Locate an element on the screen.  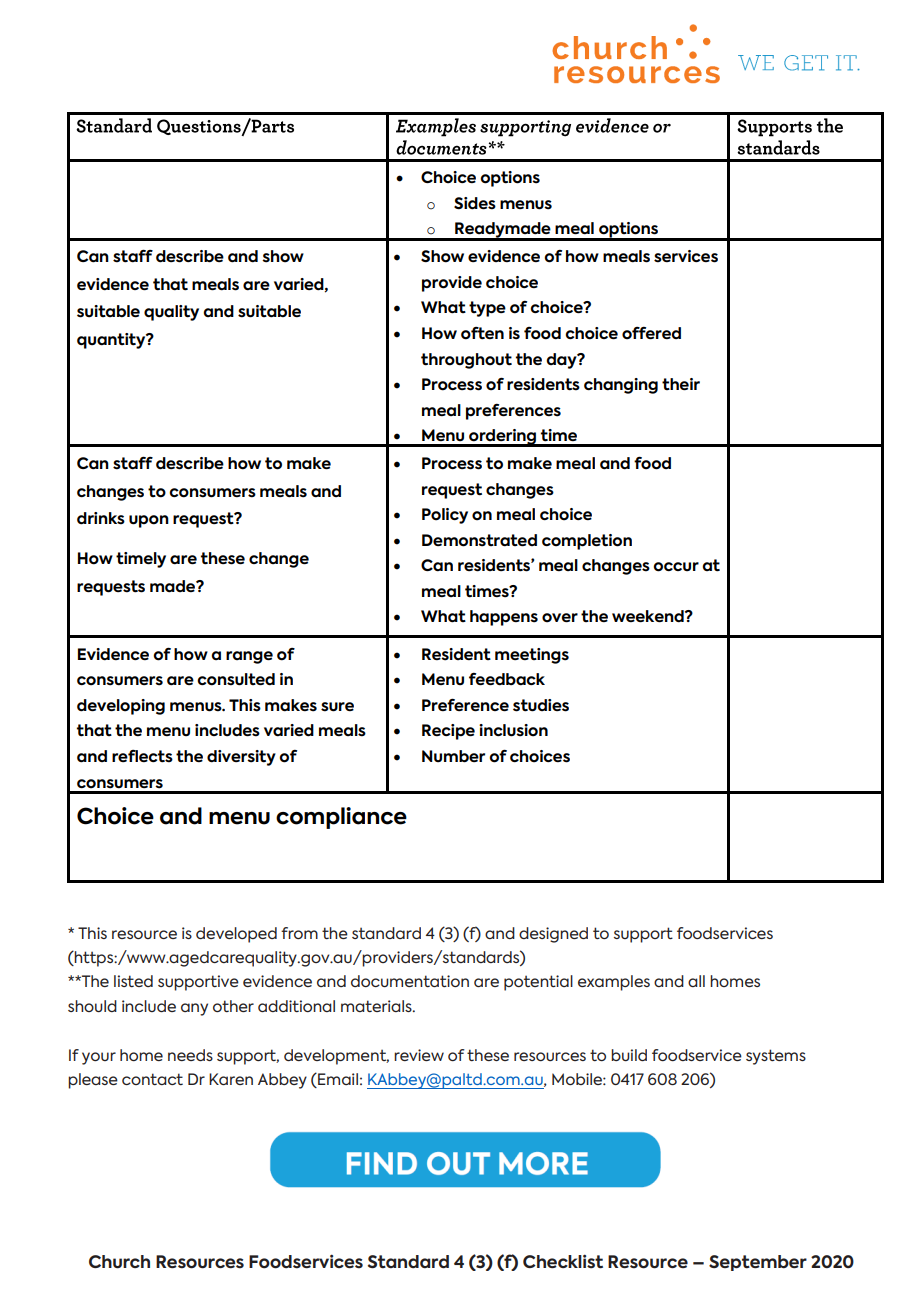
compliance is located at coordinates (341, 818).
